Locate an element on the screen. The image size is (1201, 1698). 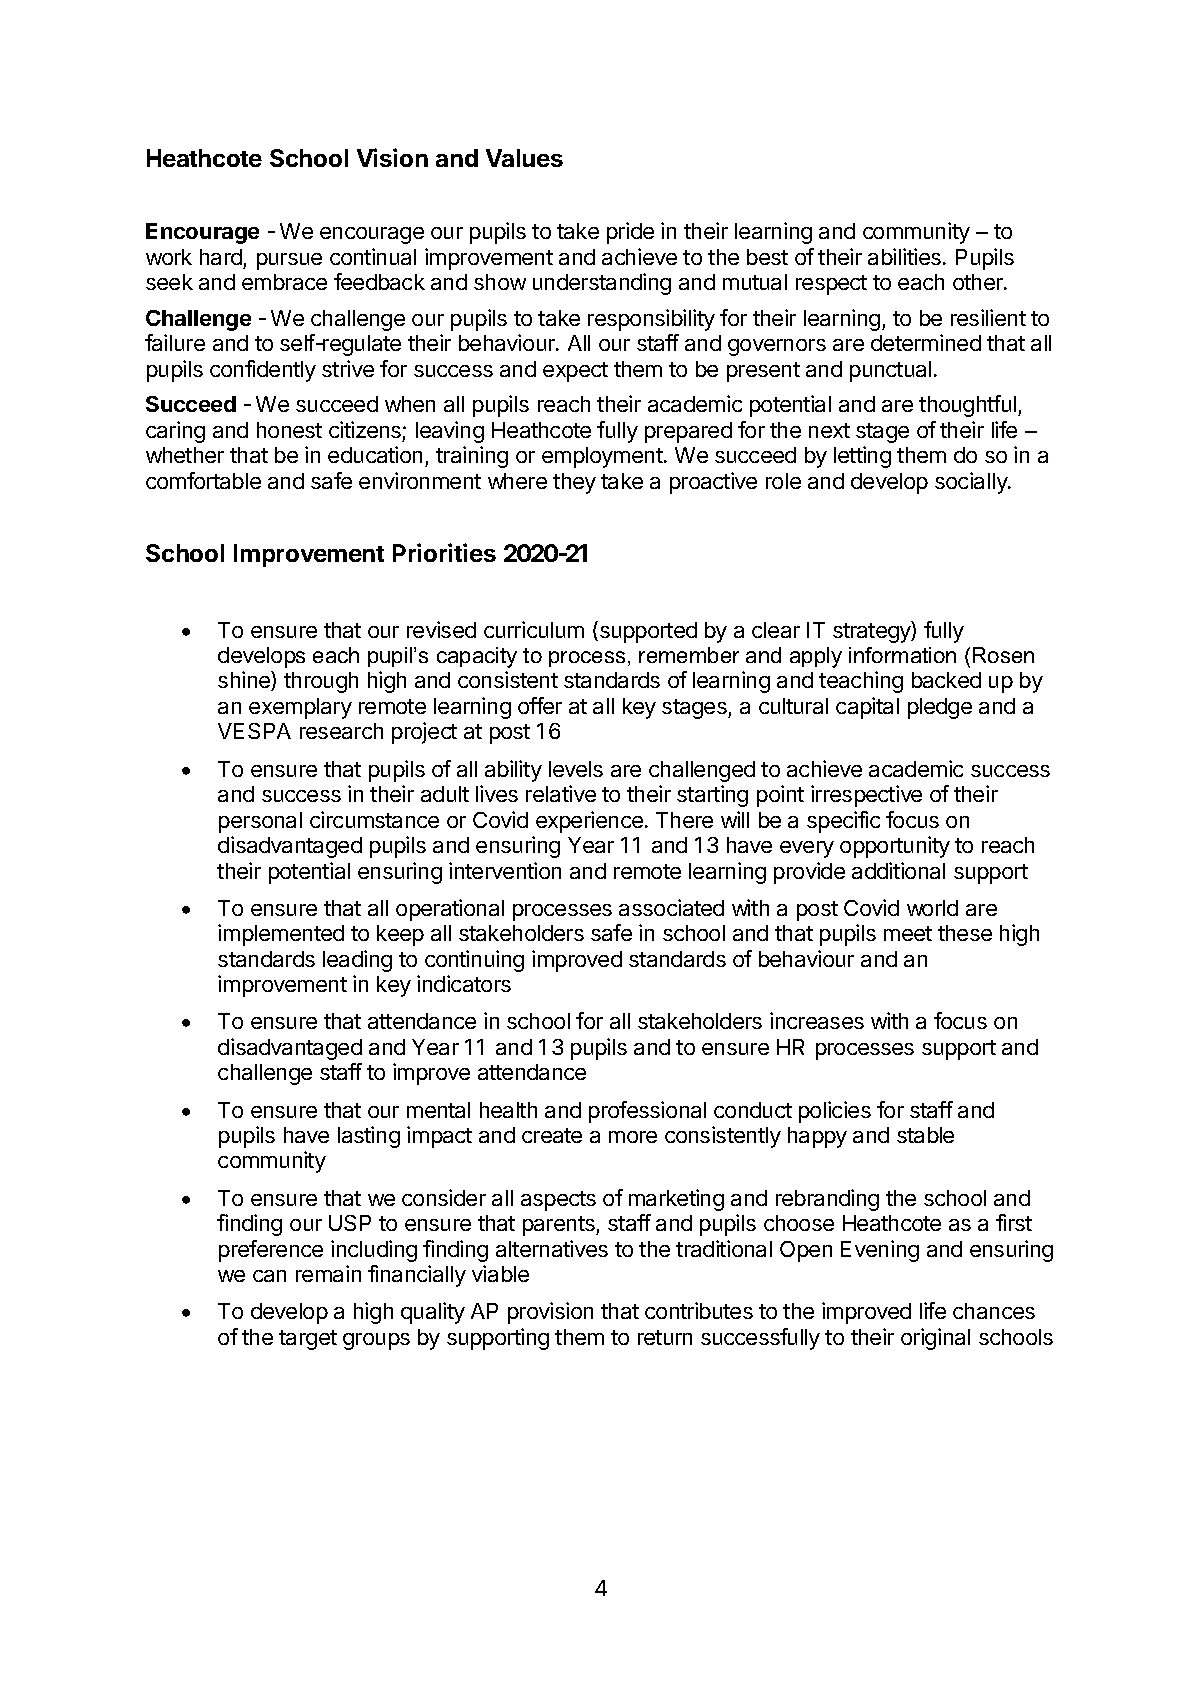
honest is located at coordinates (289, 430).
